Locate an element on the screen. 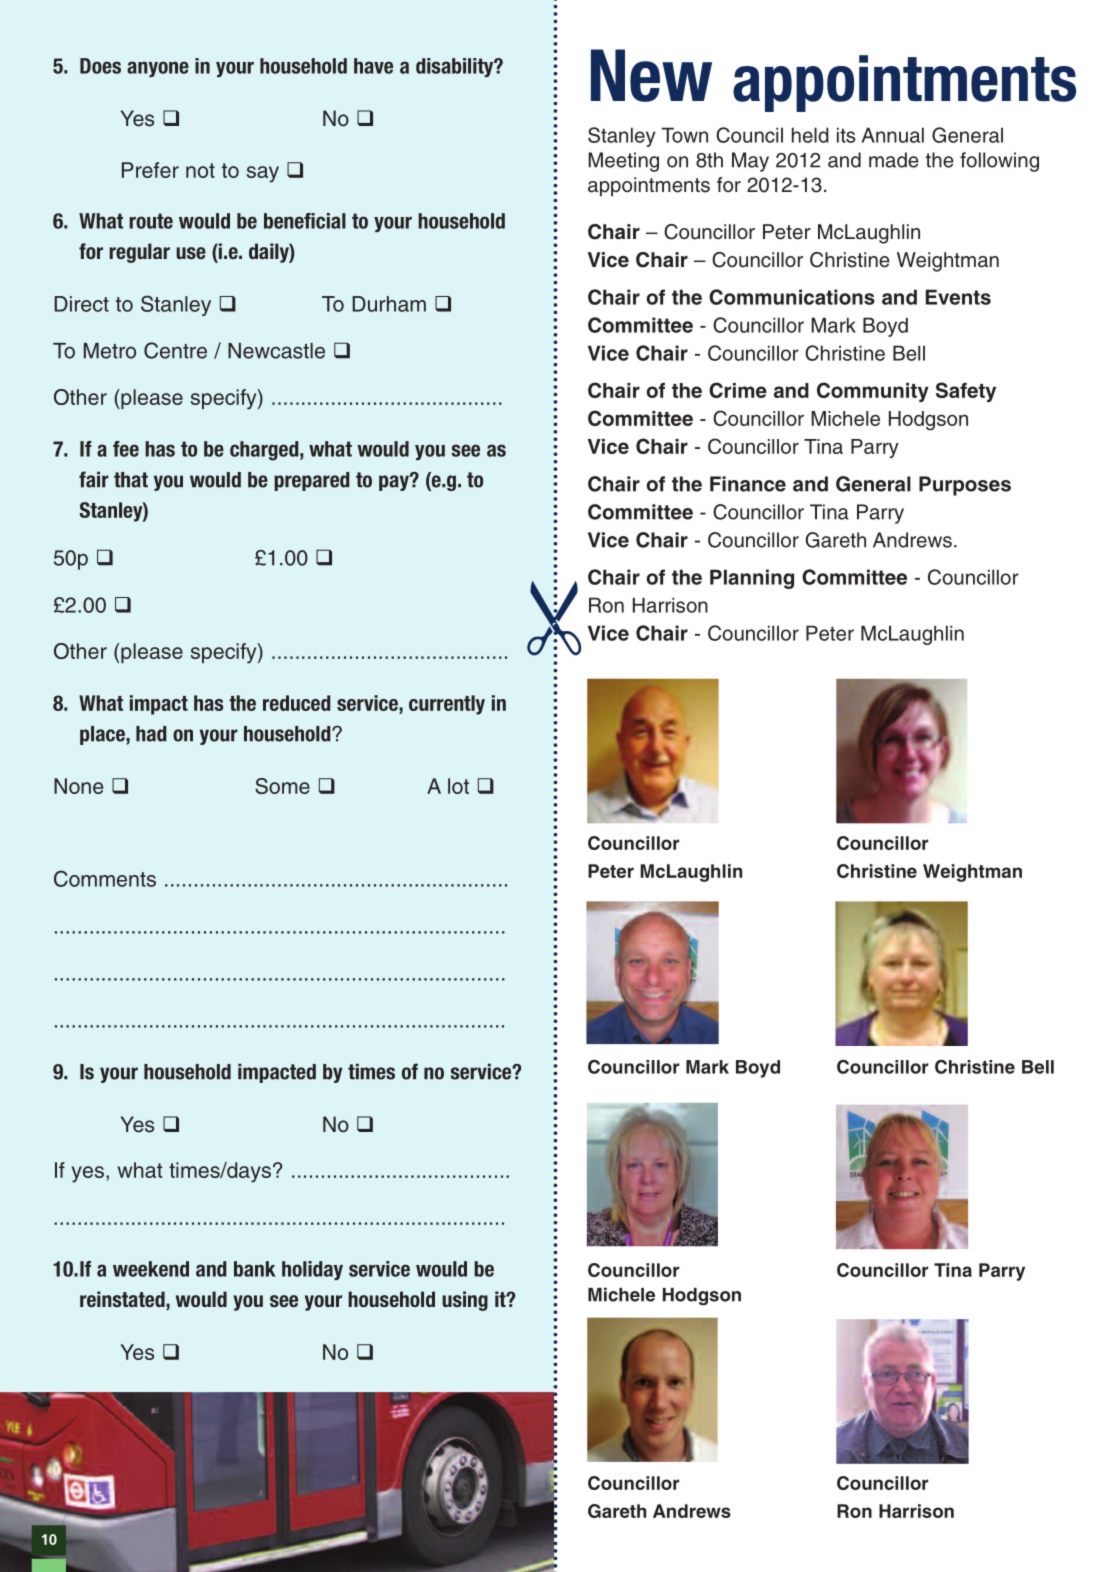 The height and width of the screenshot is (1572, 1111). Planning is located at coordinates (752, 579).
